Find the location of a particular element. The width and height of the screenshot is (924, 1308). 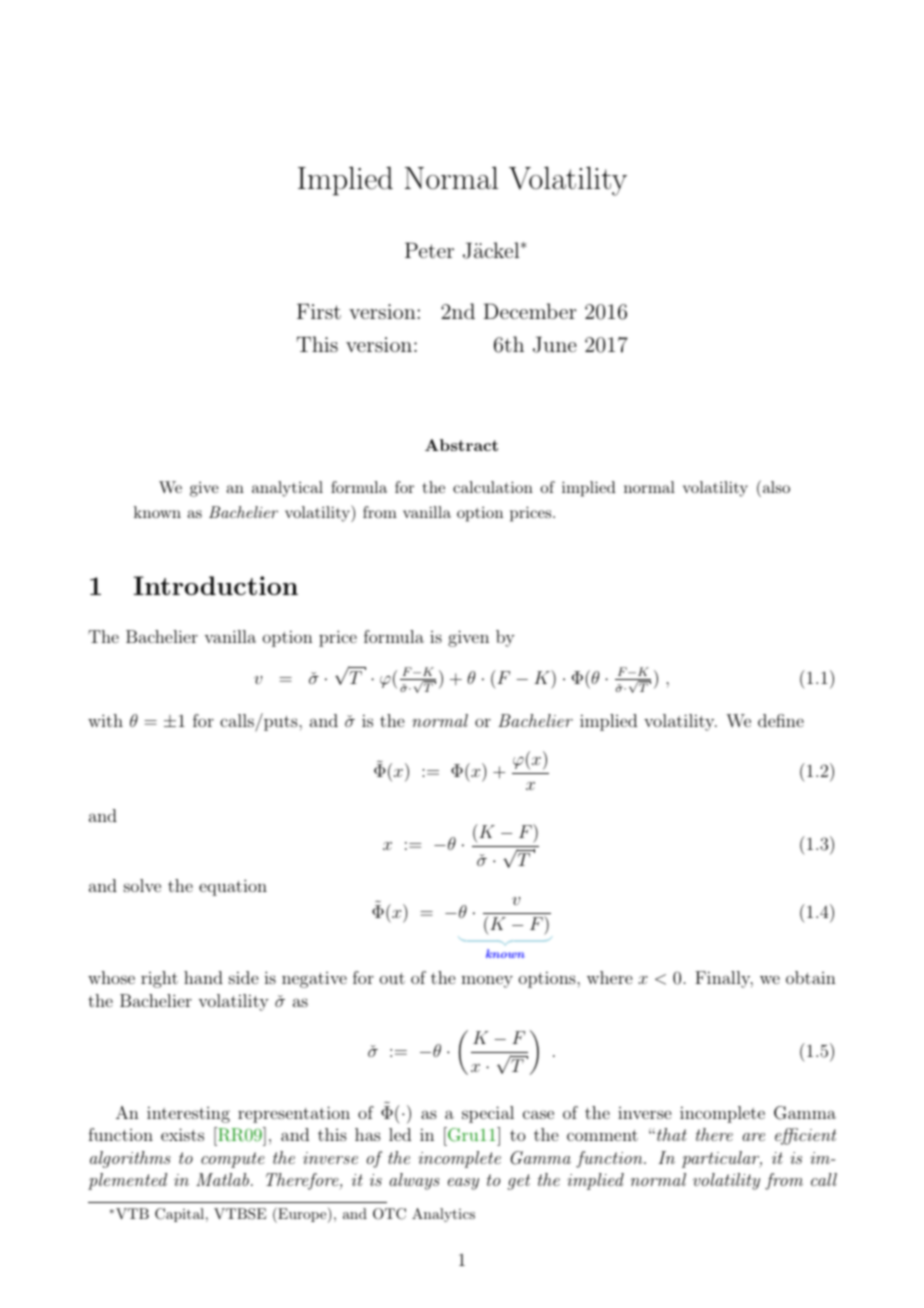

First is located at coordinates (319, 311).
